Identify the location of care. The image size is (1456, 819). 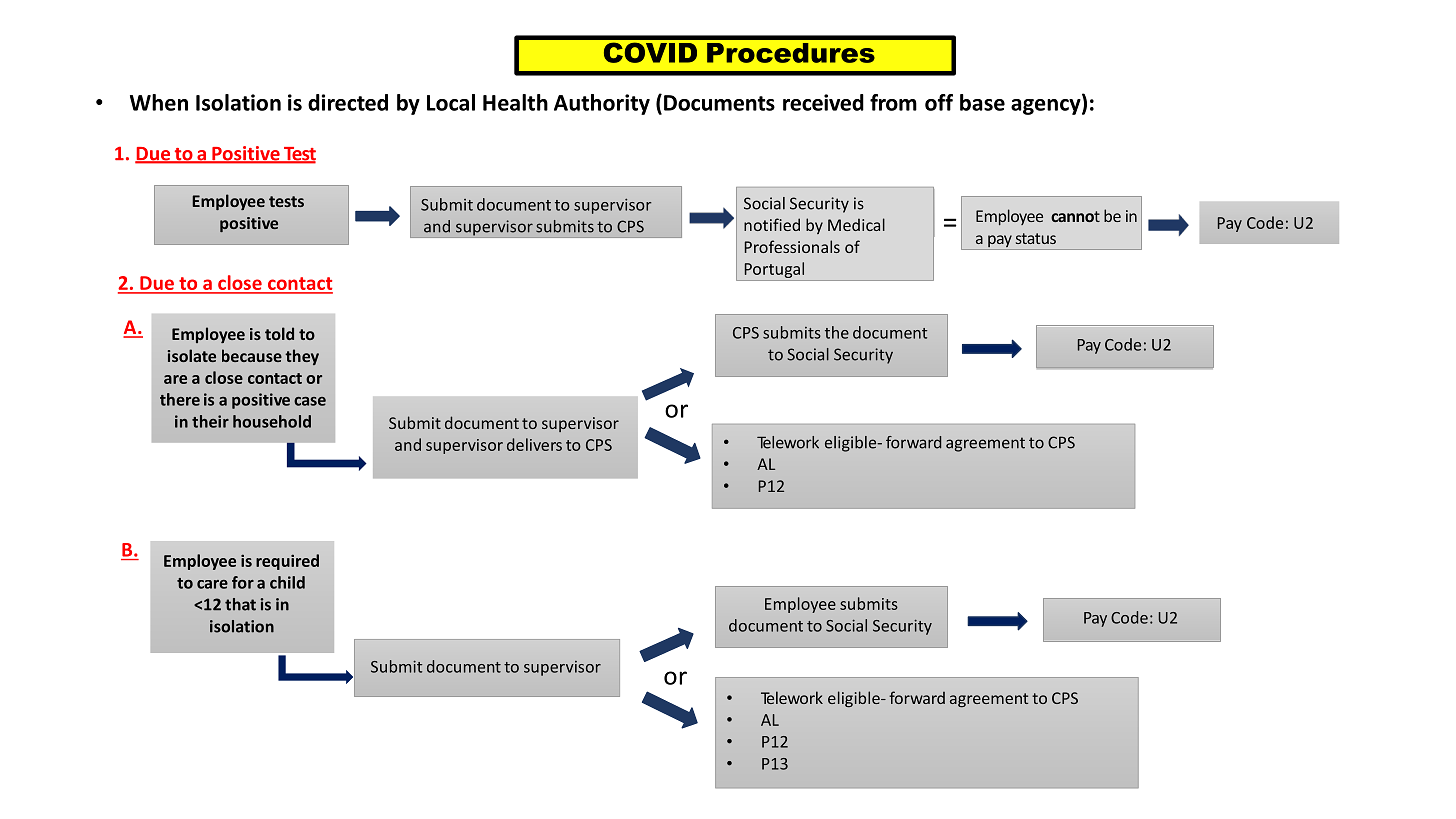
(212, 584).
